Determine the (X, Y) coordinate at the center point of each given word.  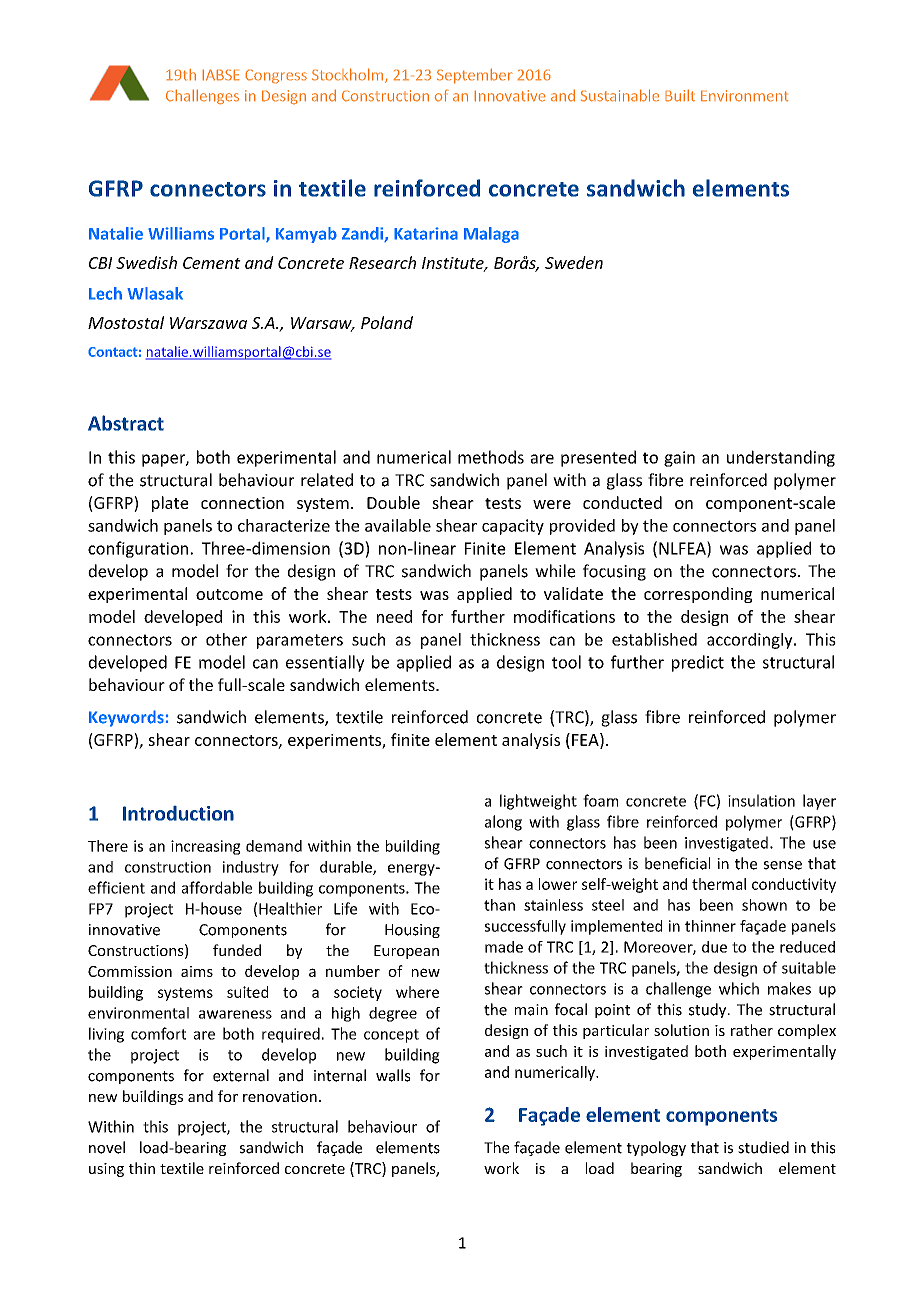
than (499, 905)
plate (170, 504)
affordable (217, 887)
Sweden (574, 262)
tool (566, 662)
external (241, 1075)
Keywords (126, 718)
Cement (212, 263)
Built (680, 95)
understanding (781, 458)
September (475, 76)
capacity (513, 527)
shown (764, 905)
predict (698, 663)
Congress (276, 76)
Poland (387, 322)
